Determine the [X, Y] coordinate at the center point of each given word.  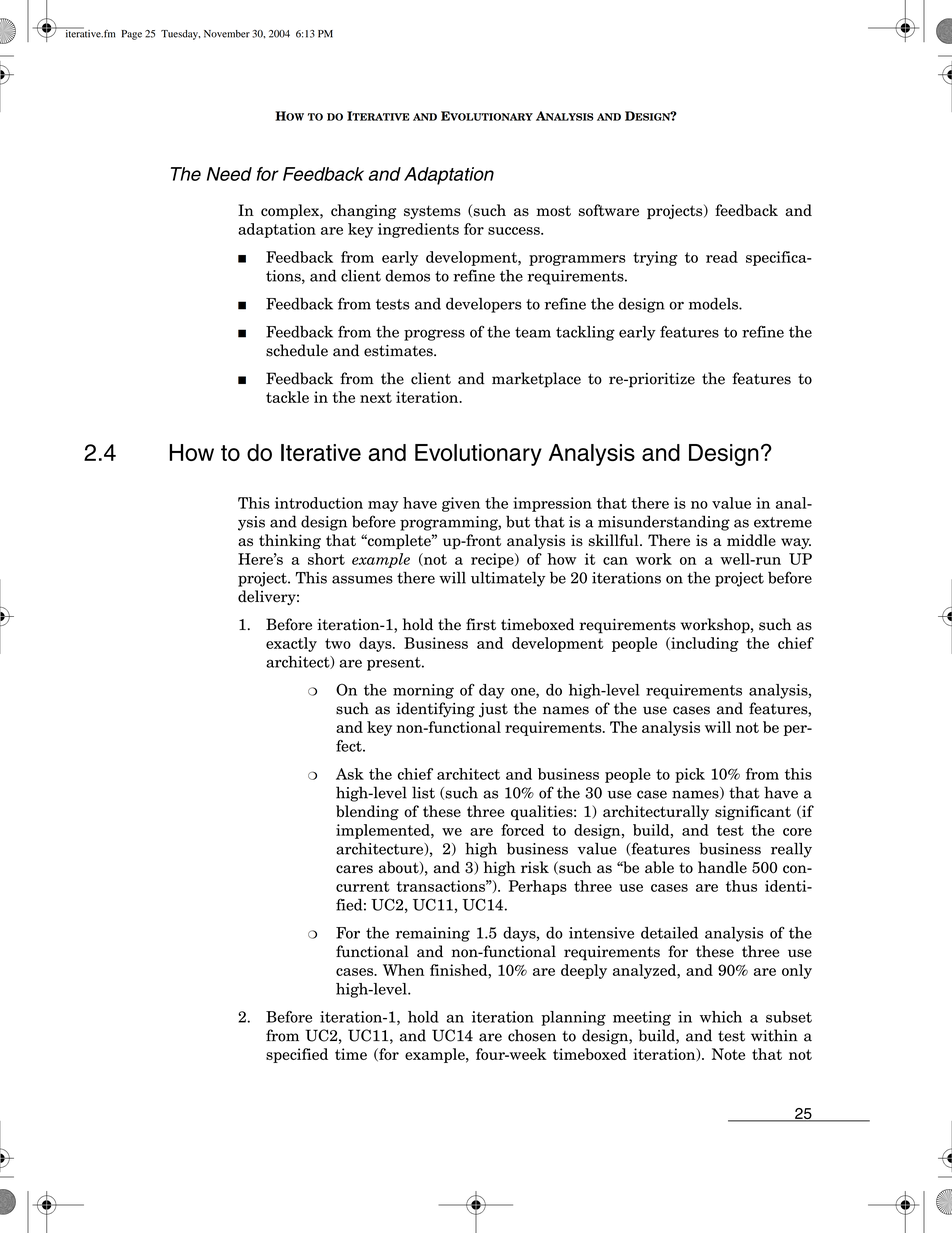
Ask [350, 774]
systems [432, 212]
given [461, 504]
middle [751, 540]
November [227, 34]
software [609, 210]
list [423, 792]
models [714, 304]
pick [690, 775]
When [403, 970]
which [721, 1017]
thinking [290, 541]
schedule [297, 350]
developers [484, 305]
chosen [532, 1035]
